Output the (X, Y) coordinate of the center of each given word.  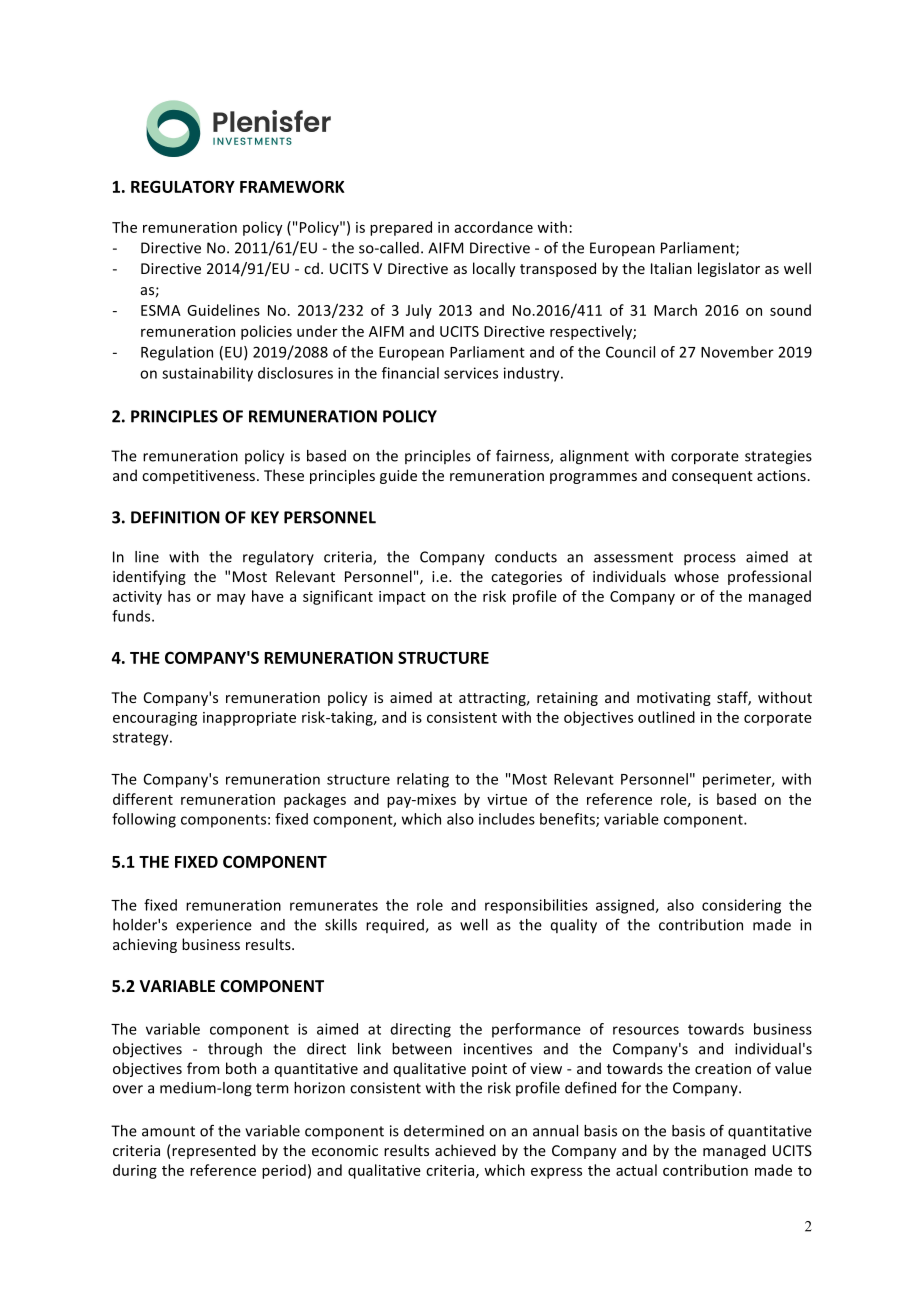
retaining (567, 699)
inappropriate (249, 719)
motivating (674, 699)
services (471, 373)
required (396, 926)
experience (214, 926)
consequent (712, 477)
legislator (729, 269)
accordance (493, 227)
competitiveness (200, 477)
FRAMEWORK (292, 186)
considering (741, 906)
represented (214, 1151)
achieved (465, 1150)
